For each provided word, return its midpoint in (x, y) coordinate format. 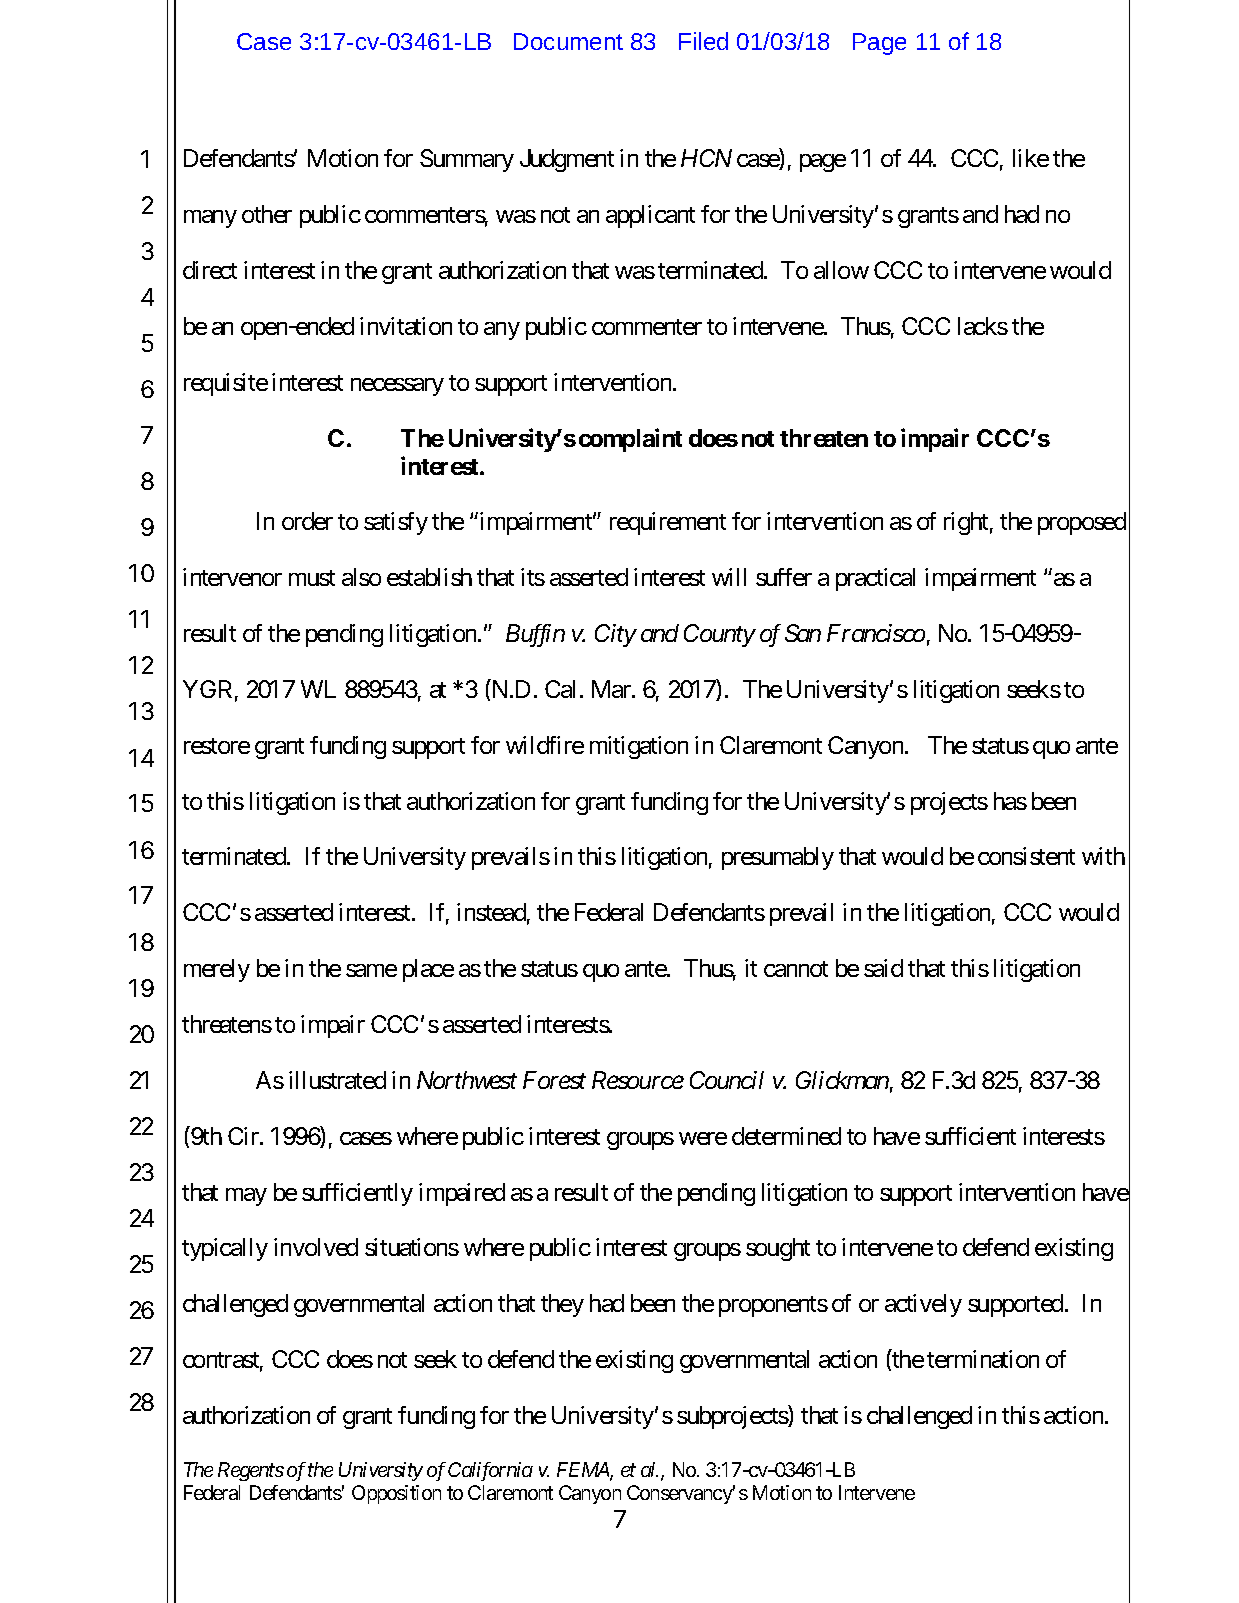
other (267, 214)
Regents (251, 1471)
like (1031, 158)
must (312, 578)
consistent (1026, 856)
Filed (703, 41)
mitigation (639, 747)
